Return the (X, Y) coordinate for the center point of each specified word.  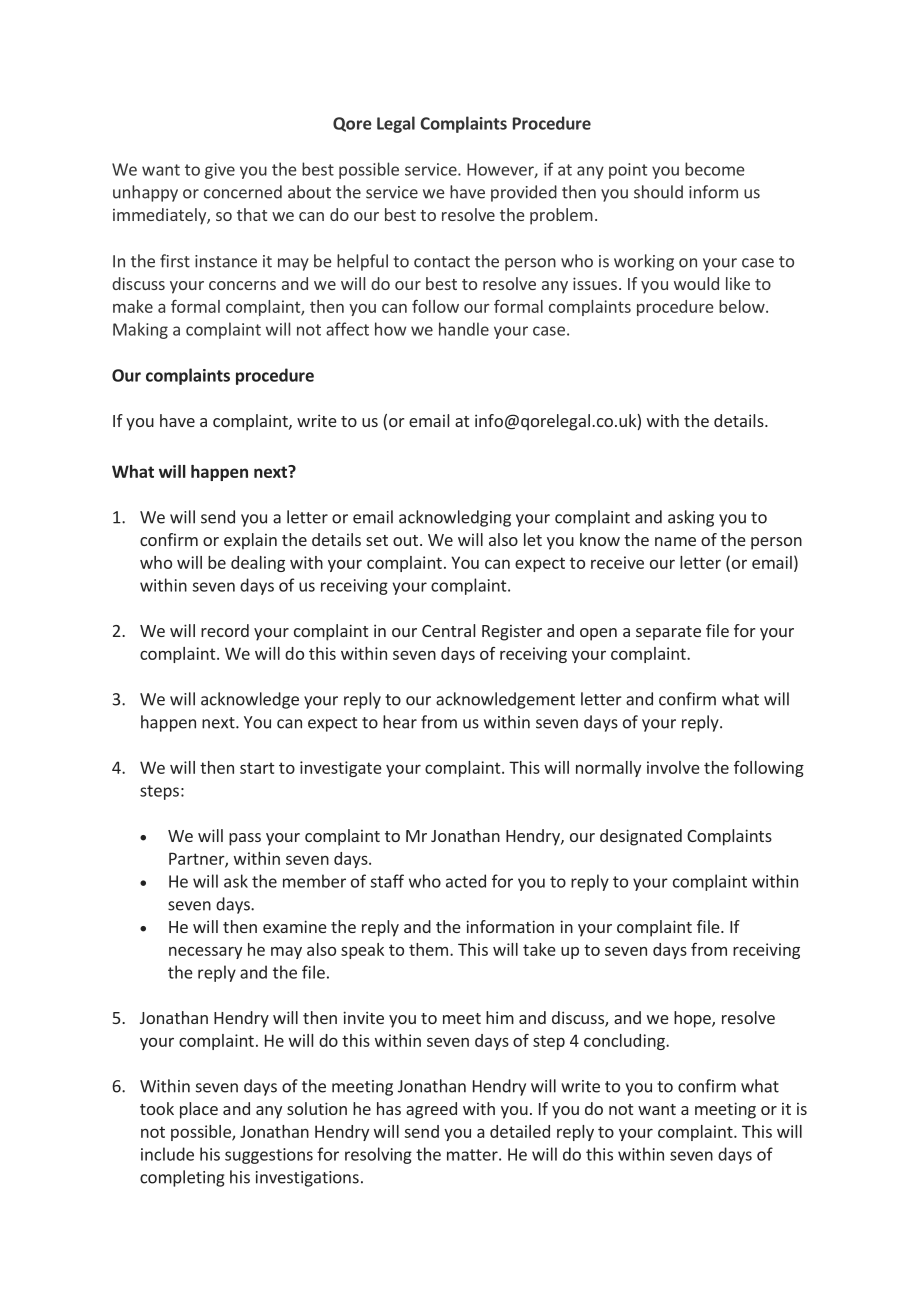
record (225, 630)
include (167, 1154)
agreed (431, 1110)
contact (442, 262)
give (220, 171)
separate (668, 633)
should (658, 192)
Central (448, 630)
